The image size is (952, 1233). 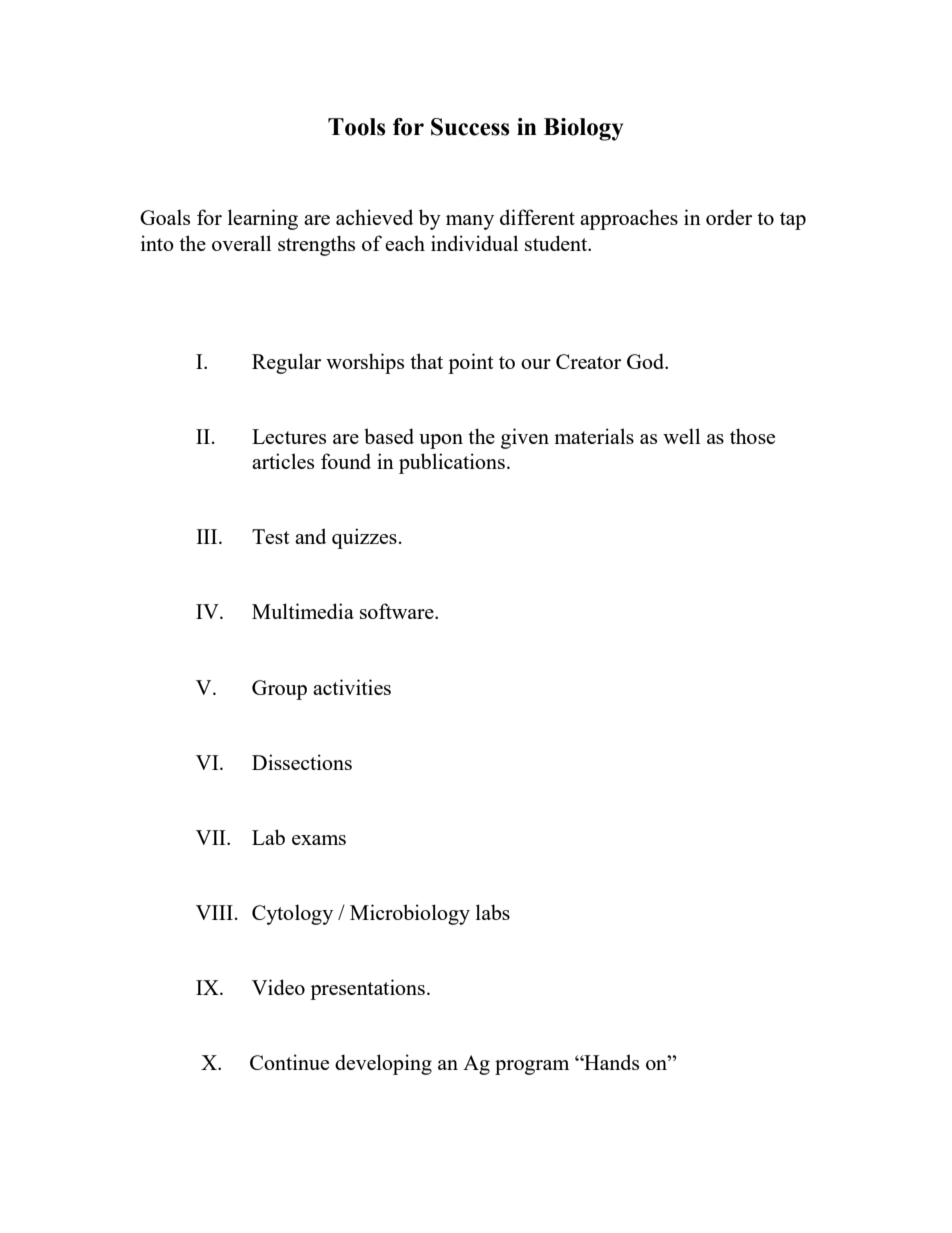 What do you see at coordinates (532, 1067) in the image?
I see `program` at bounding box center [532, 1067].
